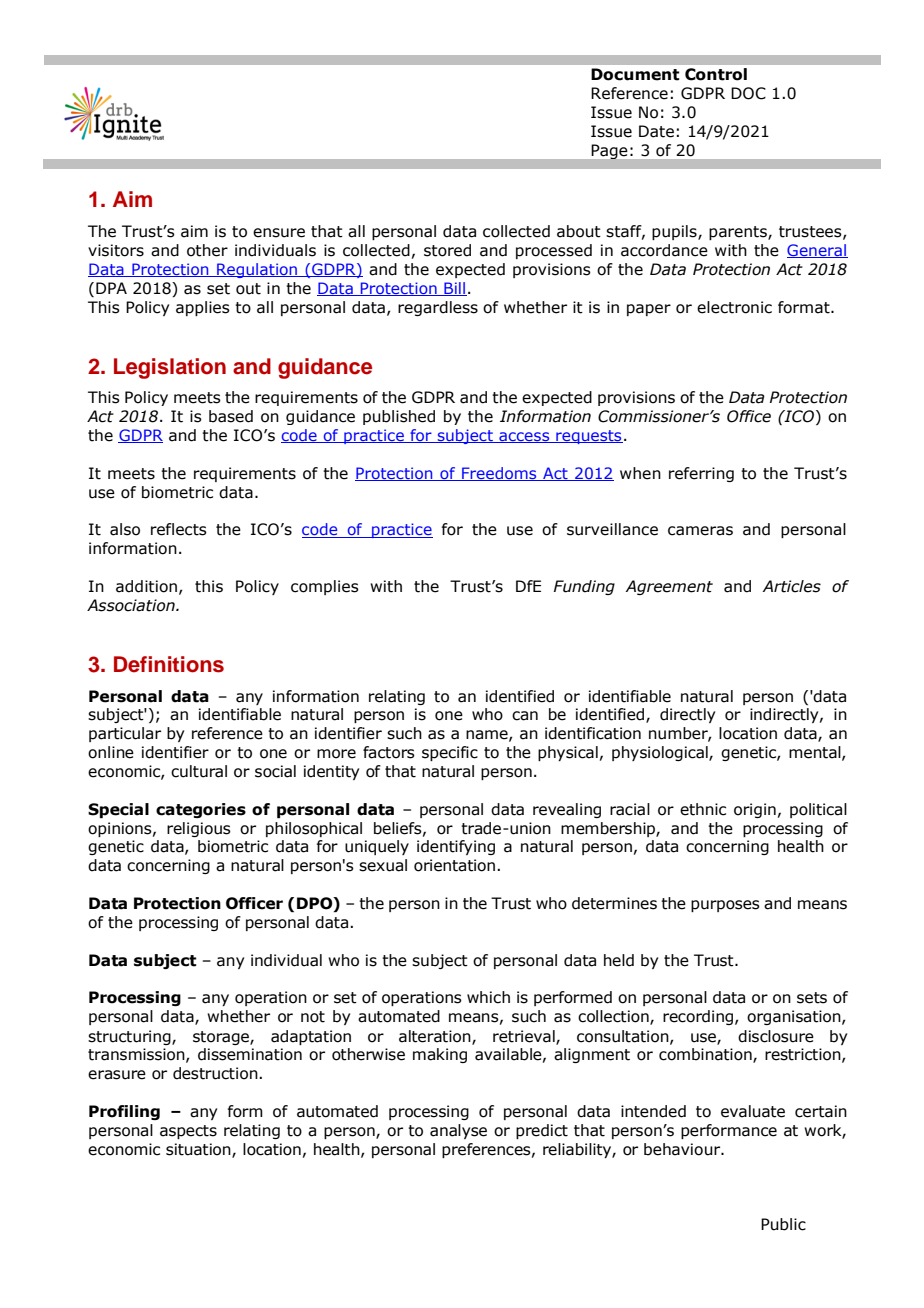 This screenshot has height=1308, width=924. What do you see at coordinates (525, 716) in the screenshot?
I see `can` at bounding box center [525, 716].
